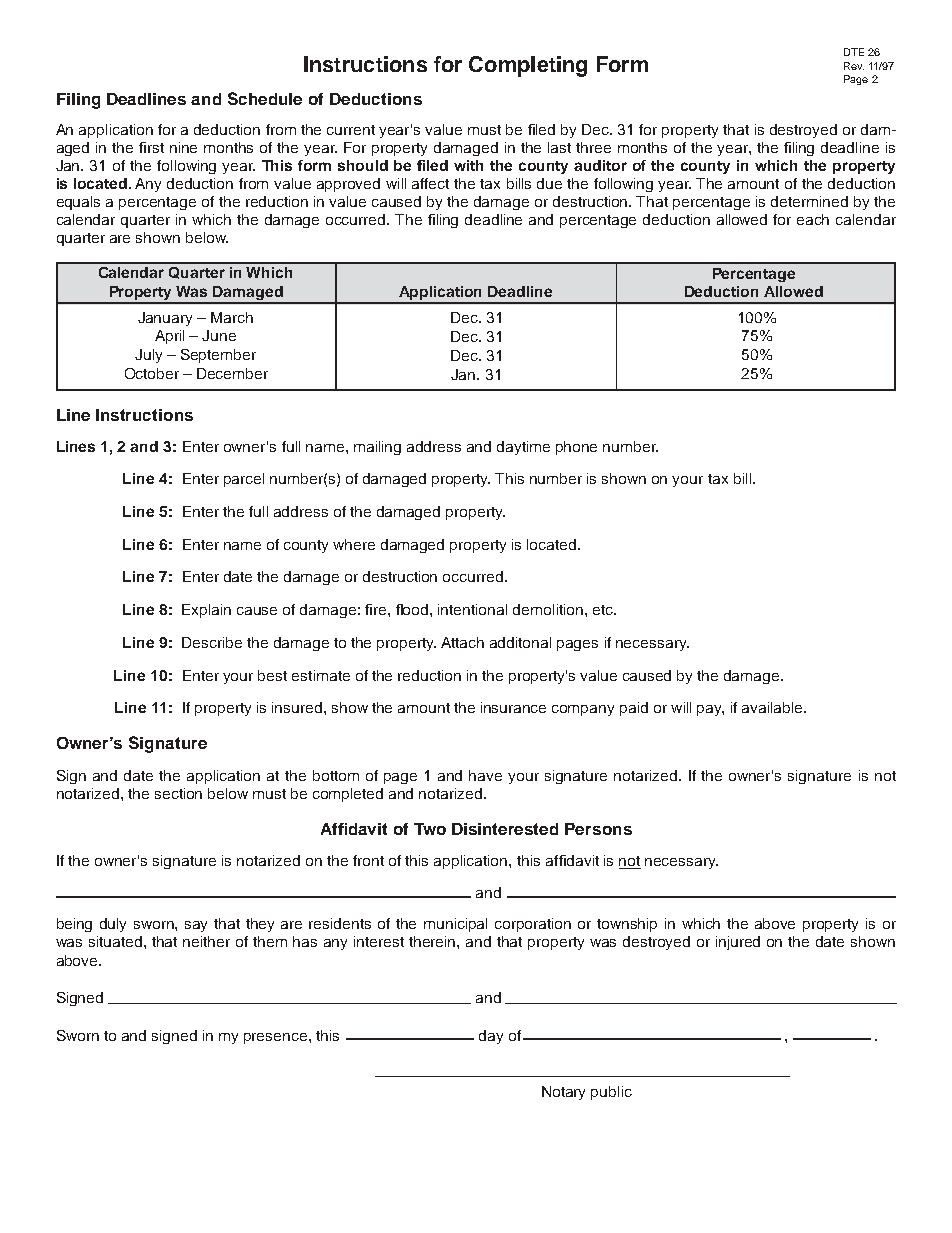  What do you see at coordinates (275, 1038) in the page?
I see `presence` at bounding box center [275, 1038].
